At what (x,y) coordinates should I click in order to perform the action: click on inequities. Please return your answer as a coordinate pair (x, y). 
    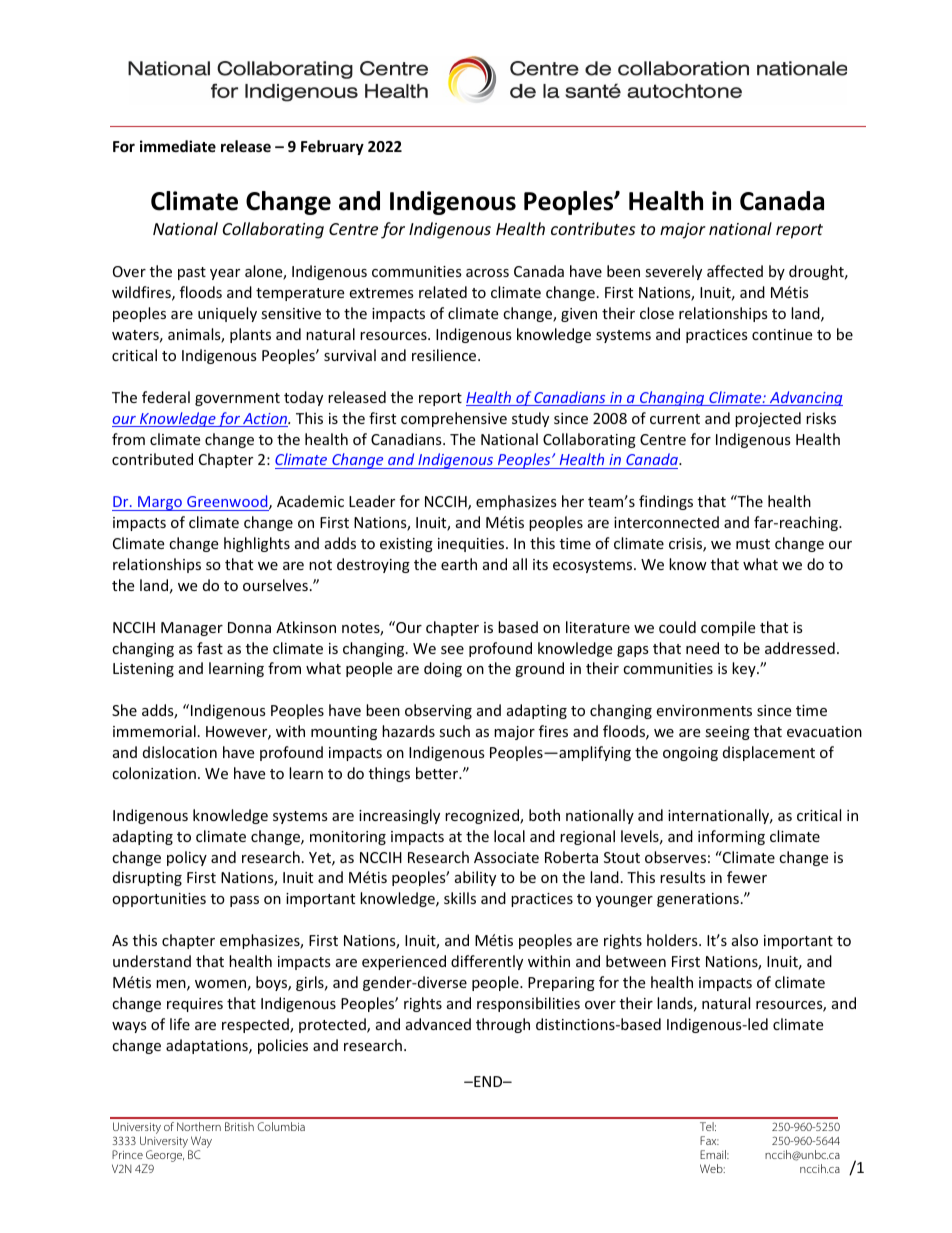
    Looking at the image, I should click on (472, 545).
